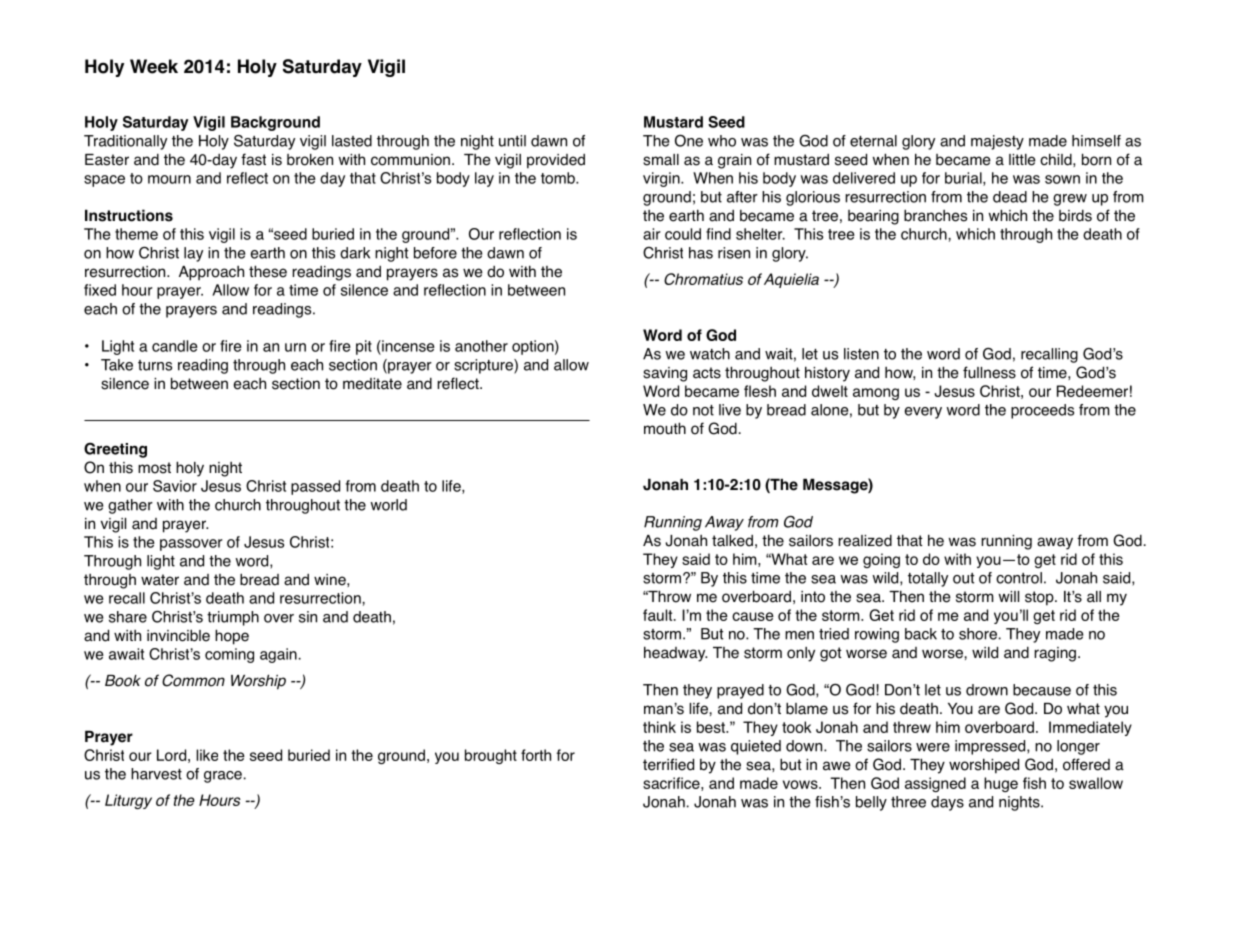 This document has width=1233, height=952. Describe the element at coordinates (989, 372) in the document. I see `fullness` at that location.
